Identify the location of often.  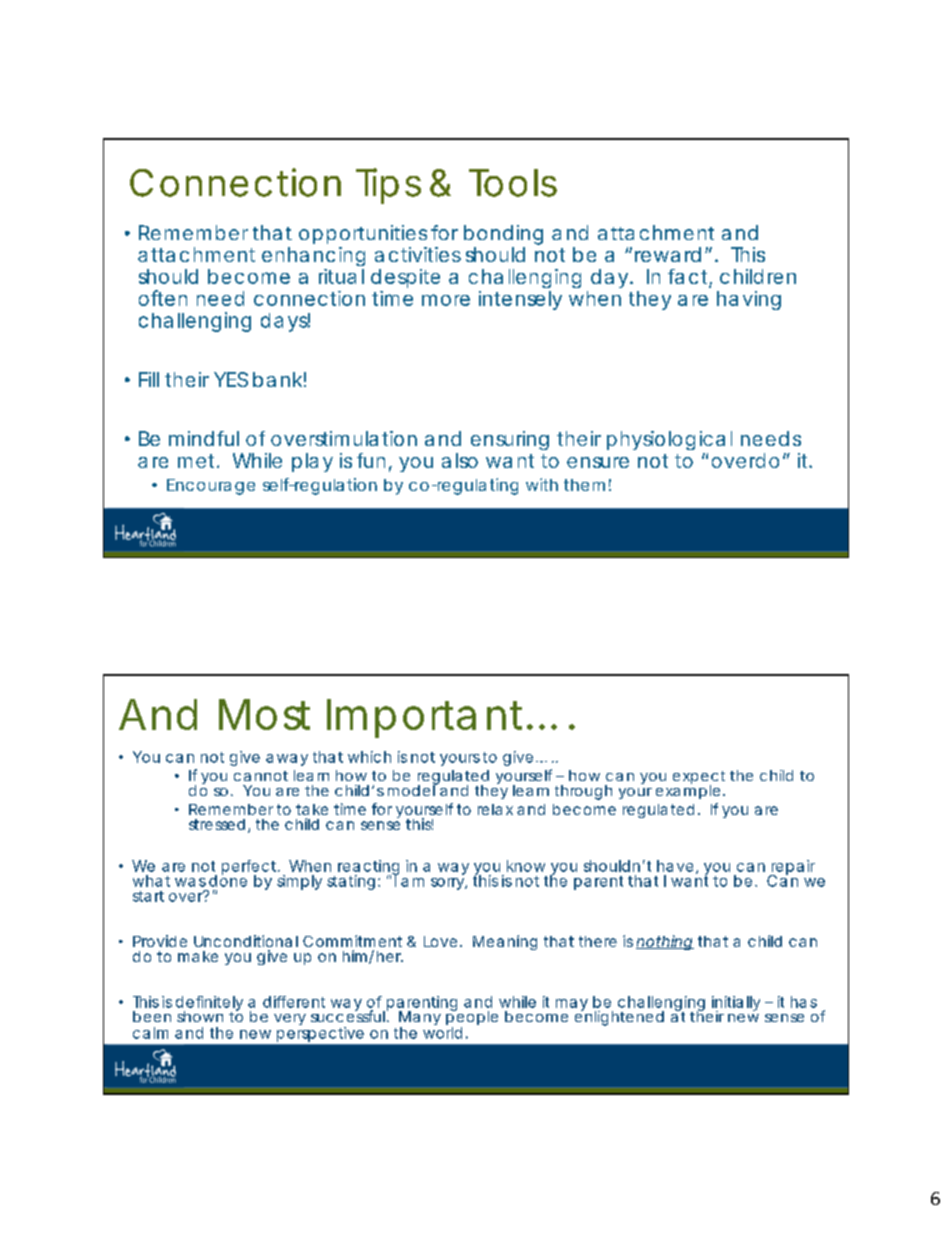
(163, 298).
